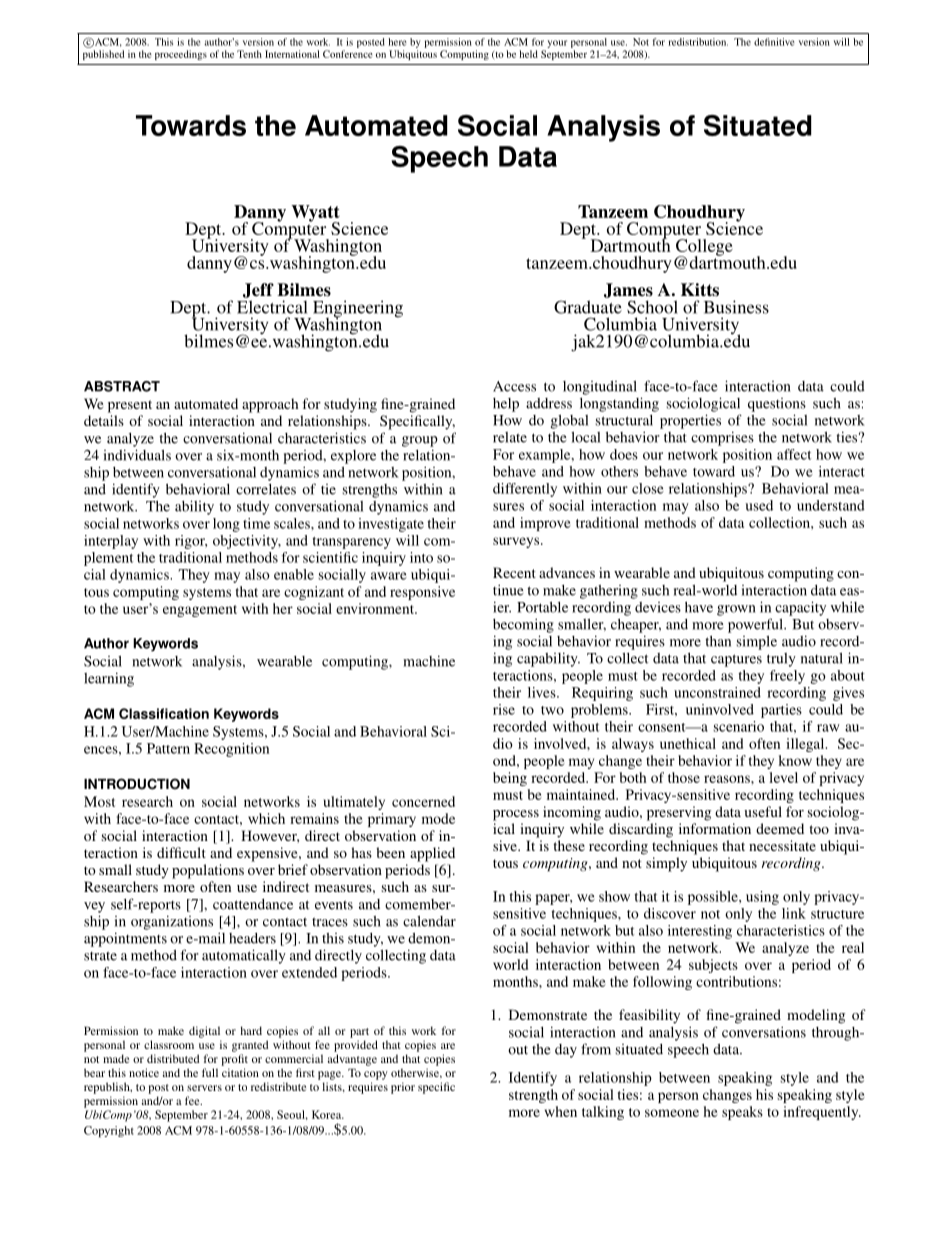 The height and width of the screenshot is (1233, 952). Describe the element at coordinates (181, 852) in the screenshot. I see `difficult` at that location.
